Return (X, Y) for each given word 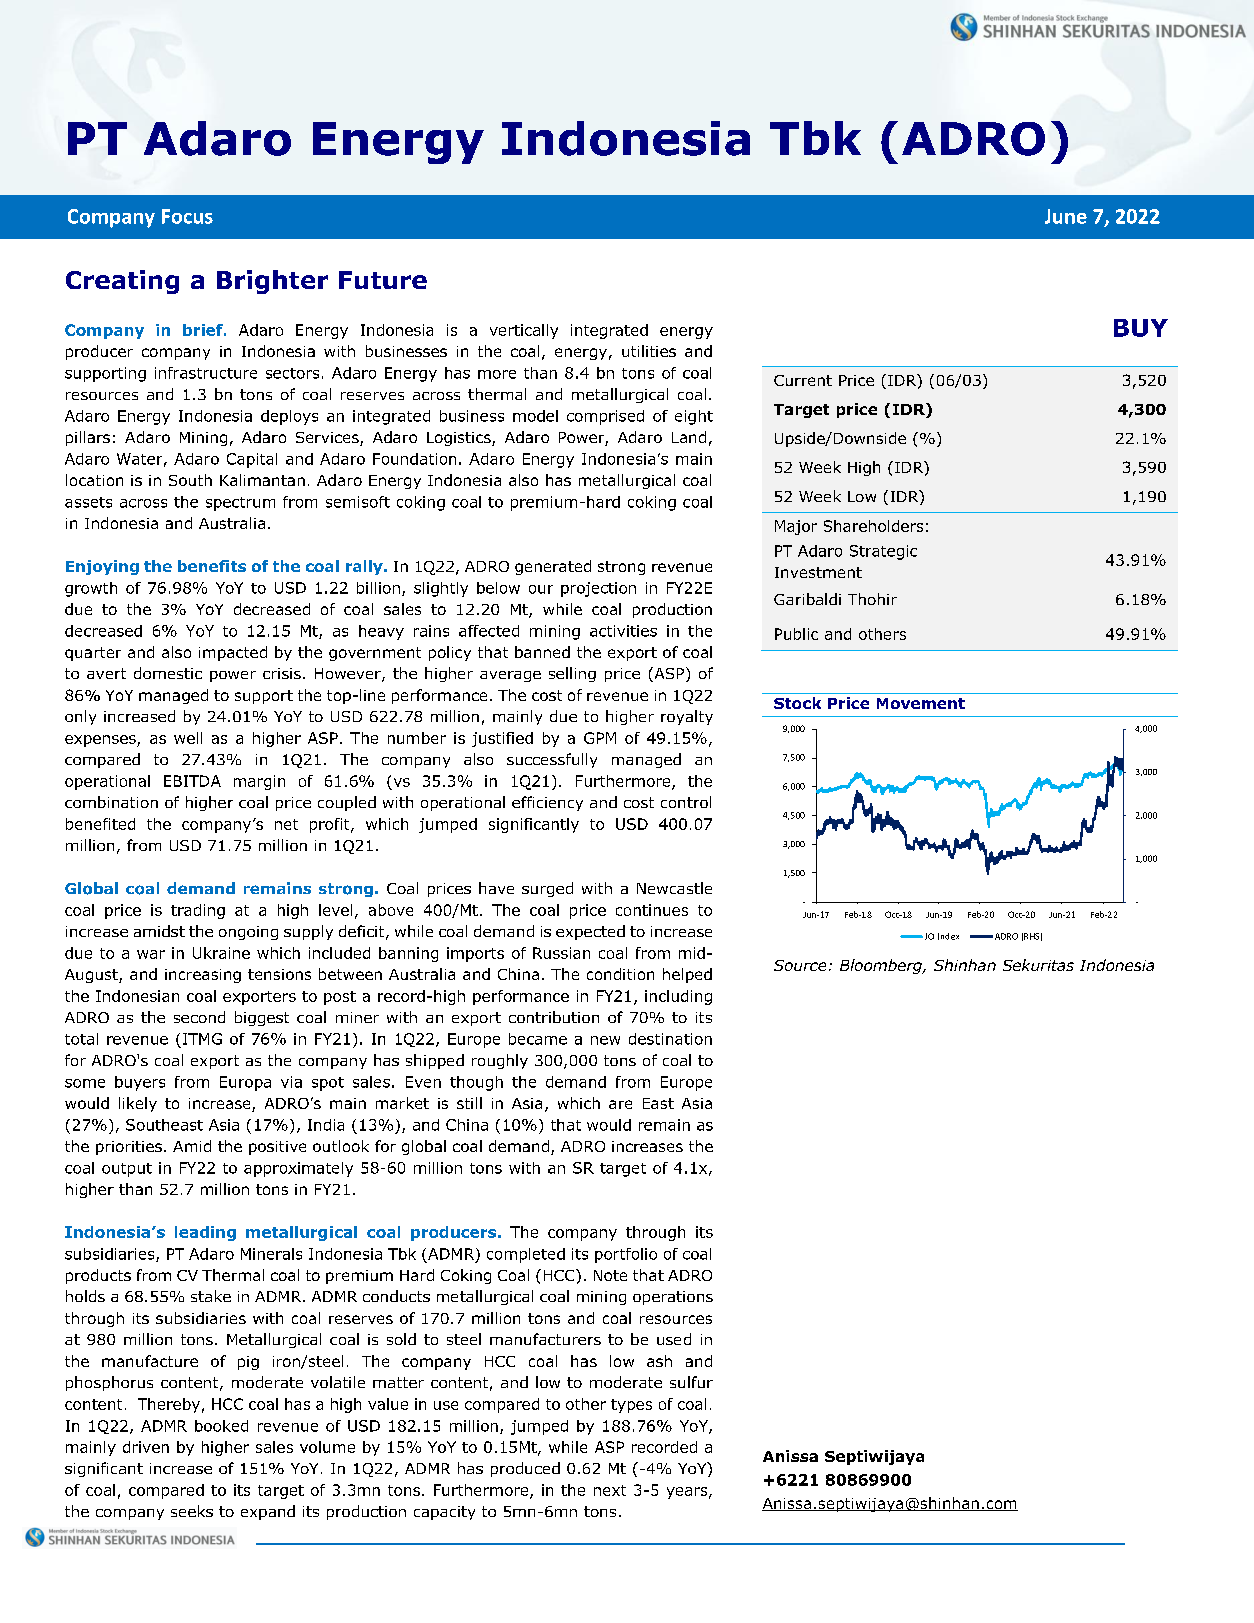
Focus (187, 216)
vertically (524, 331)
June (1066, 216)
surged (547, 889)
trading (198, 911)
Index (948, 936)
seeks (192, 1511)
